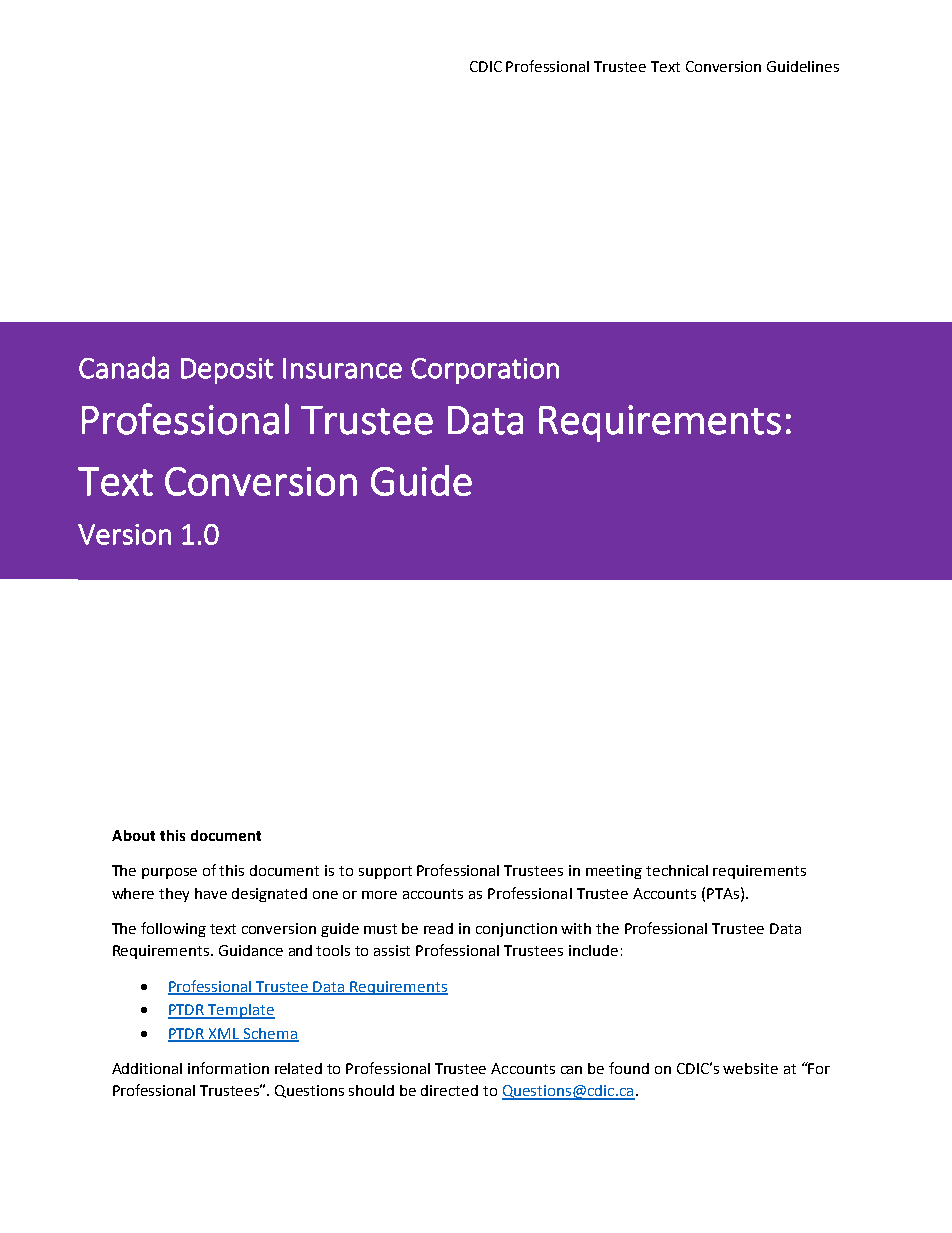 Image resolution: width=952 pixels, height=1233 pixels. What do you see at coordinates (342, 368) in the document?
I see `Insurance` at bounding box center [342, 368].
